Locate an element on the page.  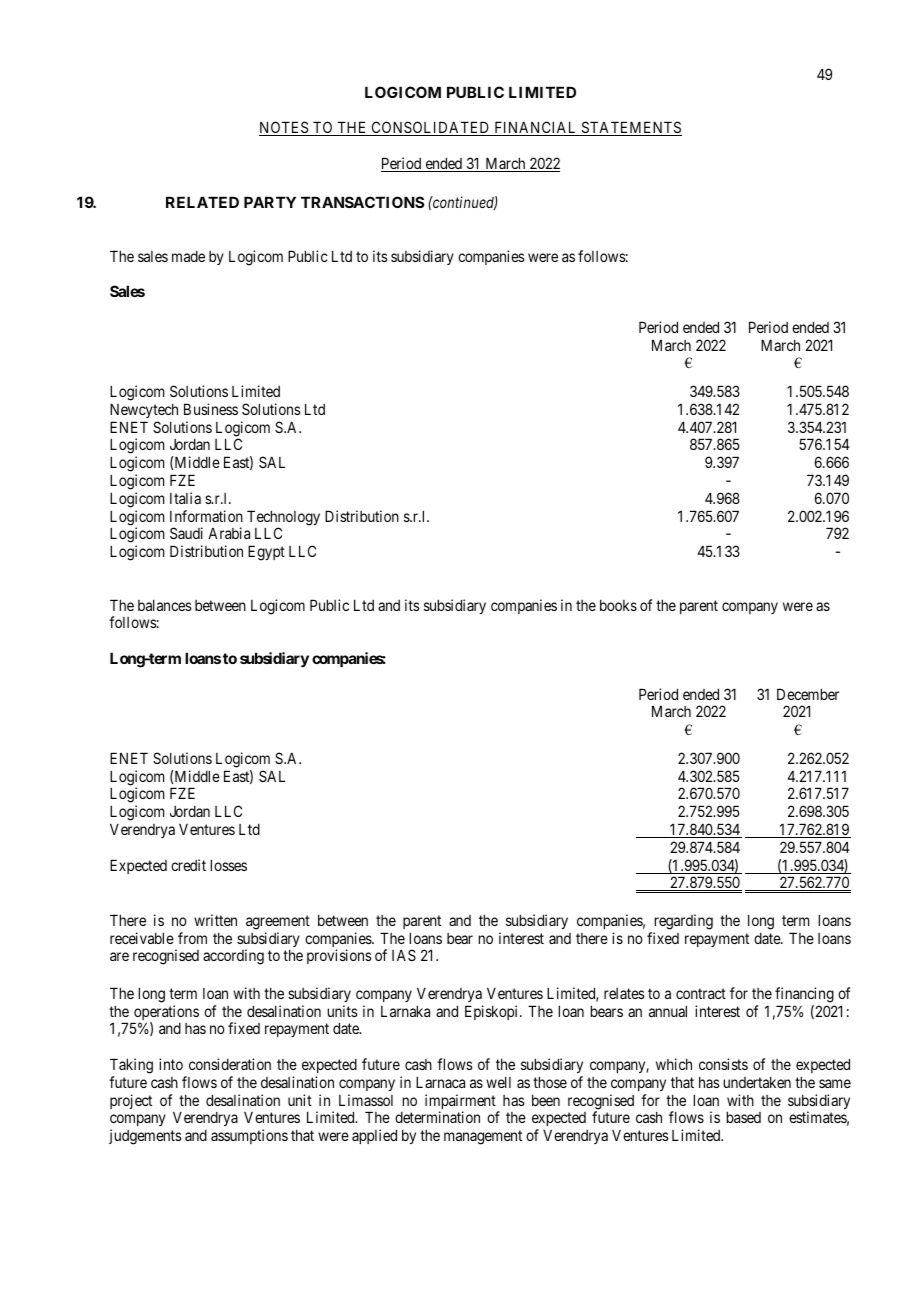
Technology is located at coordinates (283, 519).
